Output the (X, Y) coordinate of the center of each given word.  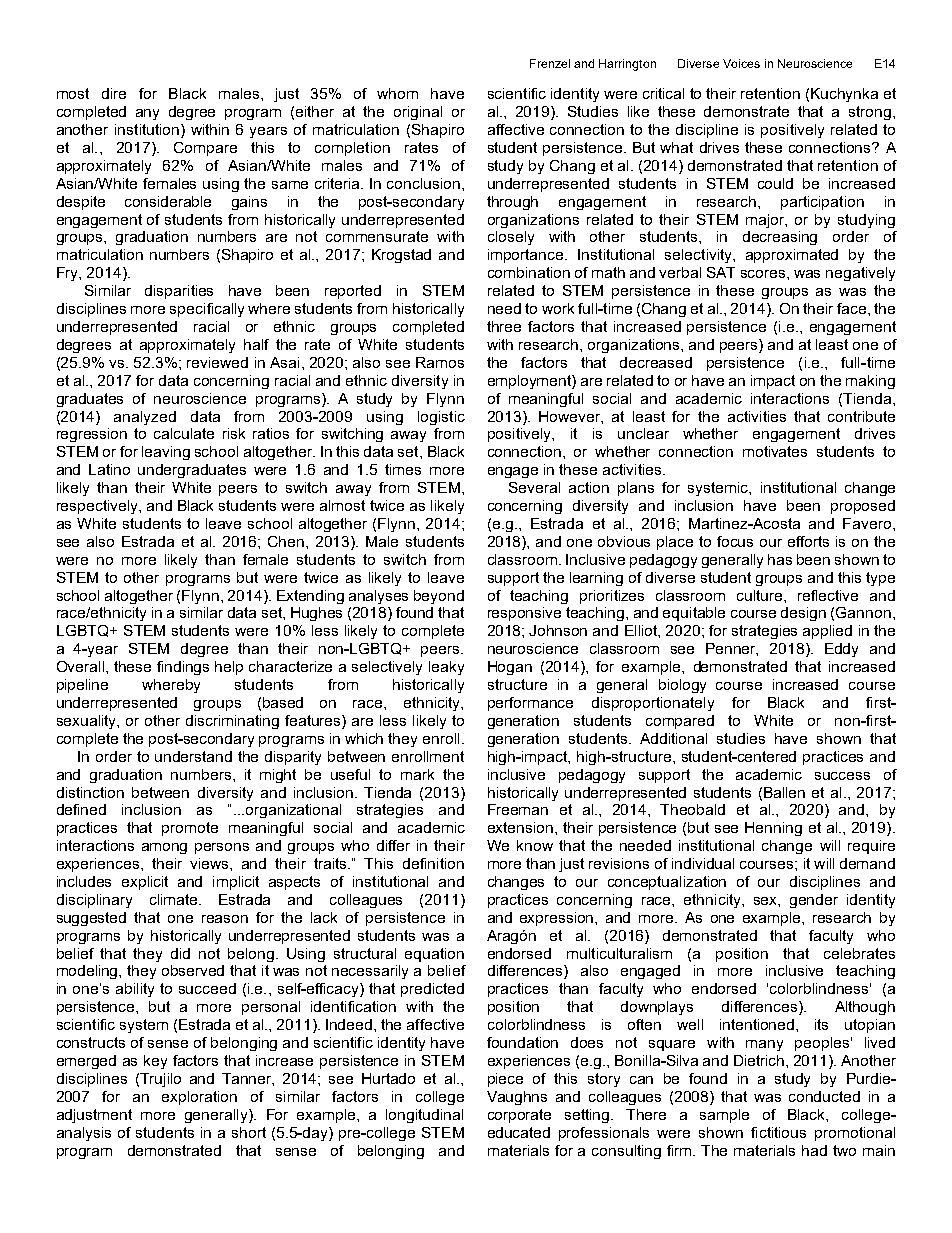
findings (183, 668)
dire (114, 93)
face (851, 308)
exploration (199, 1098)
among (164, 848)
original (418, 113)
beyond (439, 597)
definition (433, 863)
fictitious (778, 1132)
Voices (741, 63)
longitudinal (424, 1116)
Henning (773, 829)
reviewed (217, 362)
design (803, 614)
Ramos (440, 362)
